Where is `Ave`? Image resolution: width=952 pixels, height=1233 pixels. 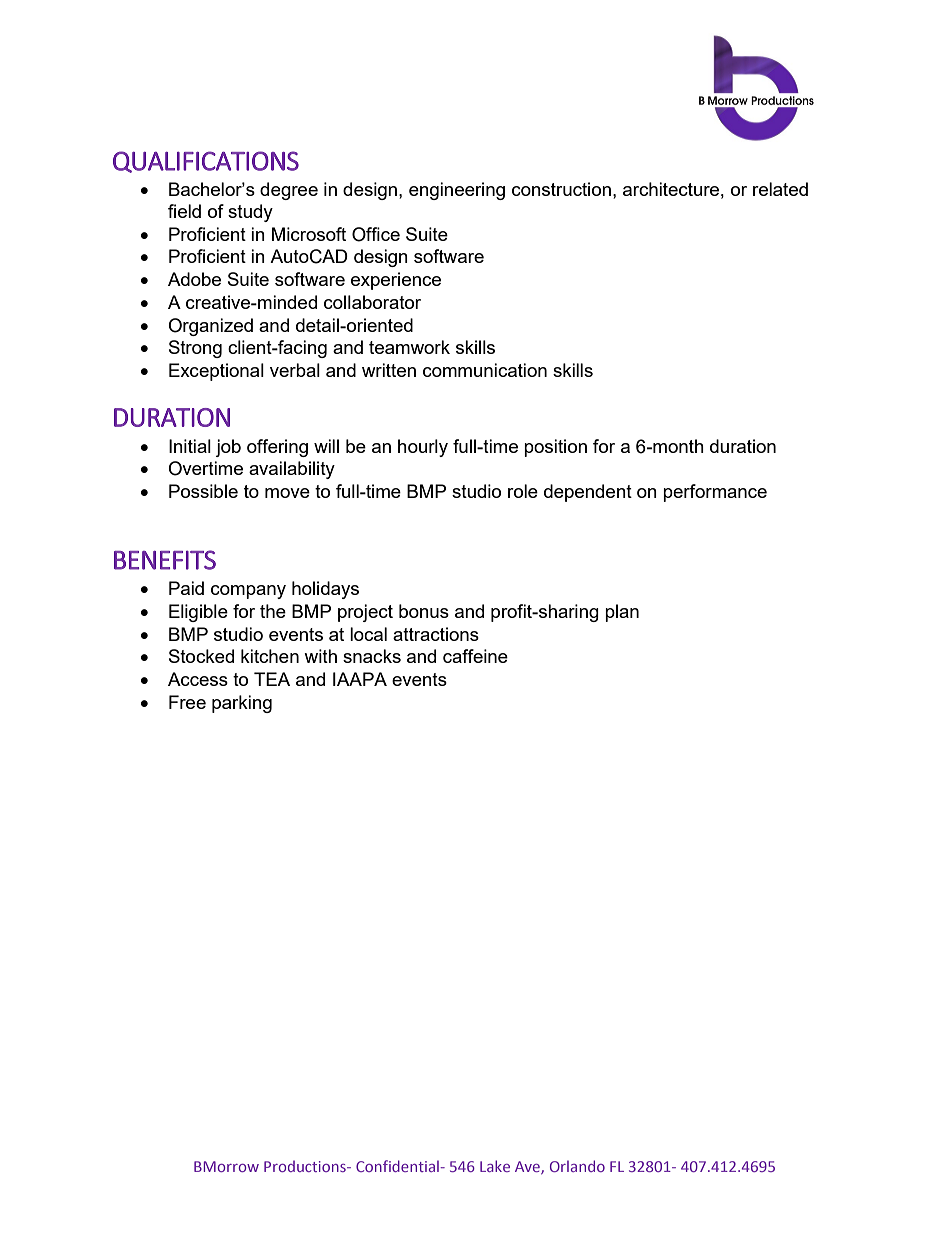
Ave is located at coordinates (528, 1167).
